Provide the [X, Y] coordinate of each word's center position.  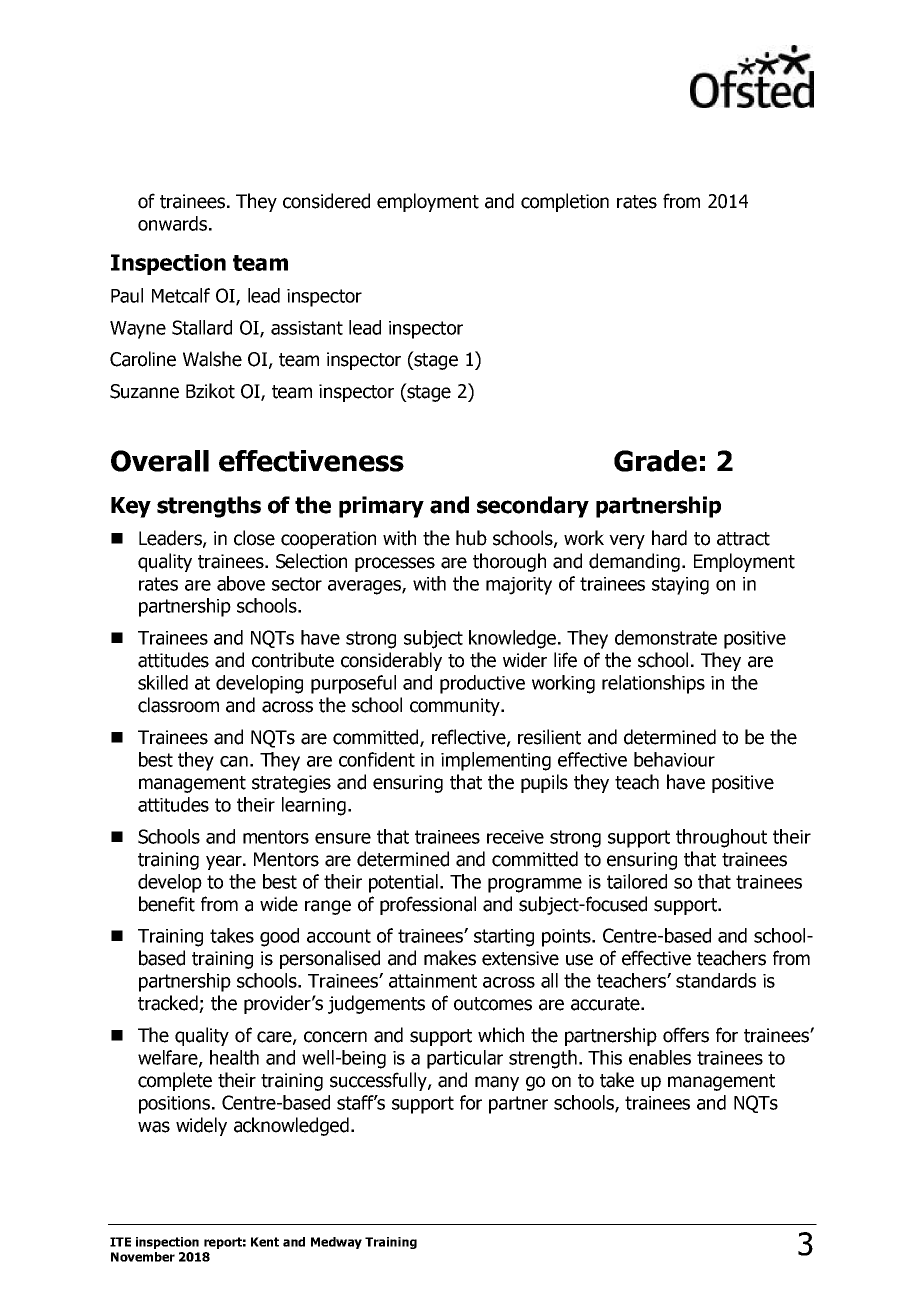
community [456, 707]
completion [565, 202]
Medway [336, 1243]
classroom [178, 705]
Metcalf [181, 295]
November [143, 1257]
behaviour [674, 759]
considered [326, 201]
